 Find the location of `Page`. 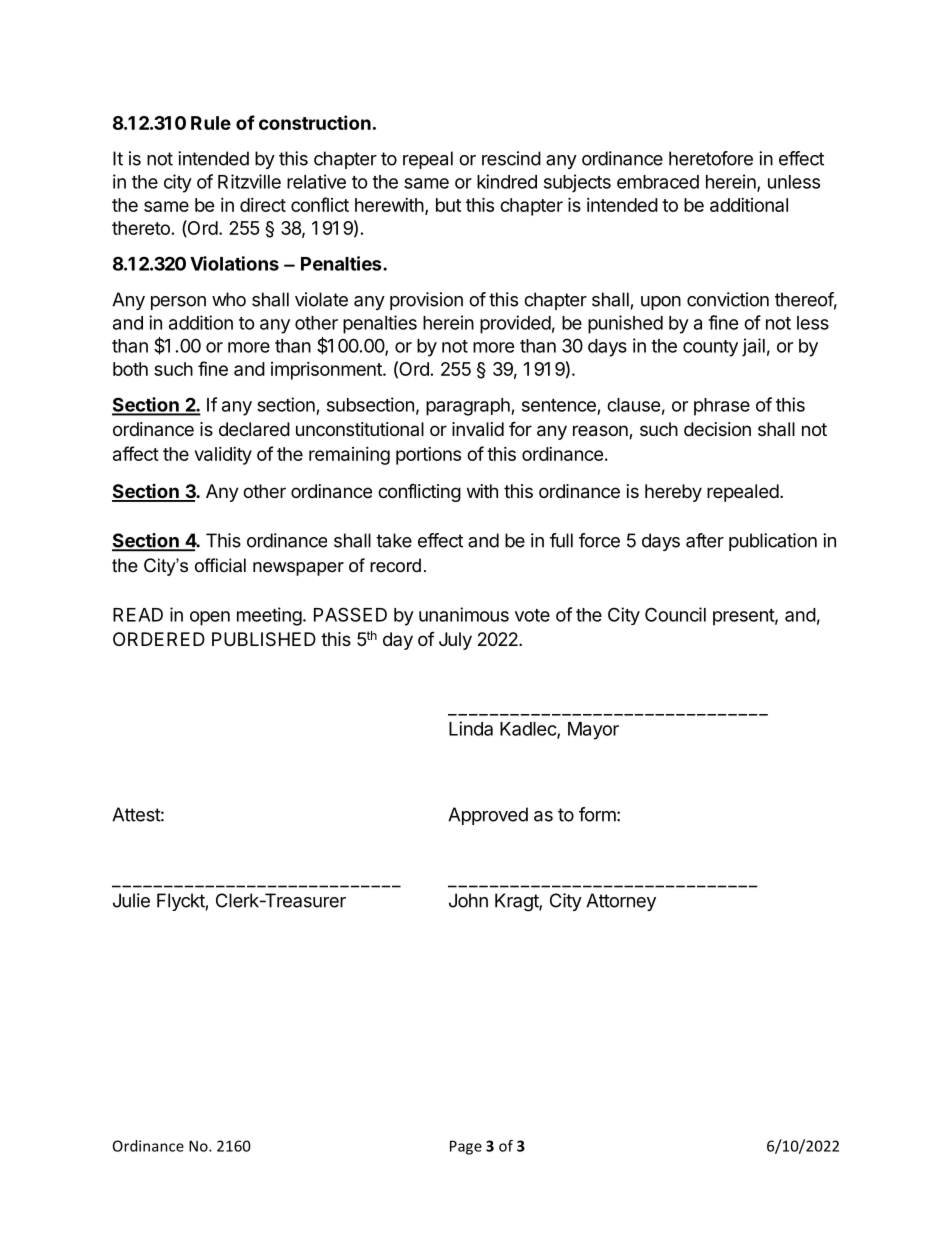

Page is located at coordinates (466, 1147).
